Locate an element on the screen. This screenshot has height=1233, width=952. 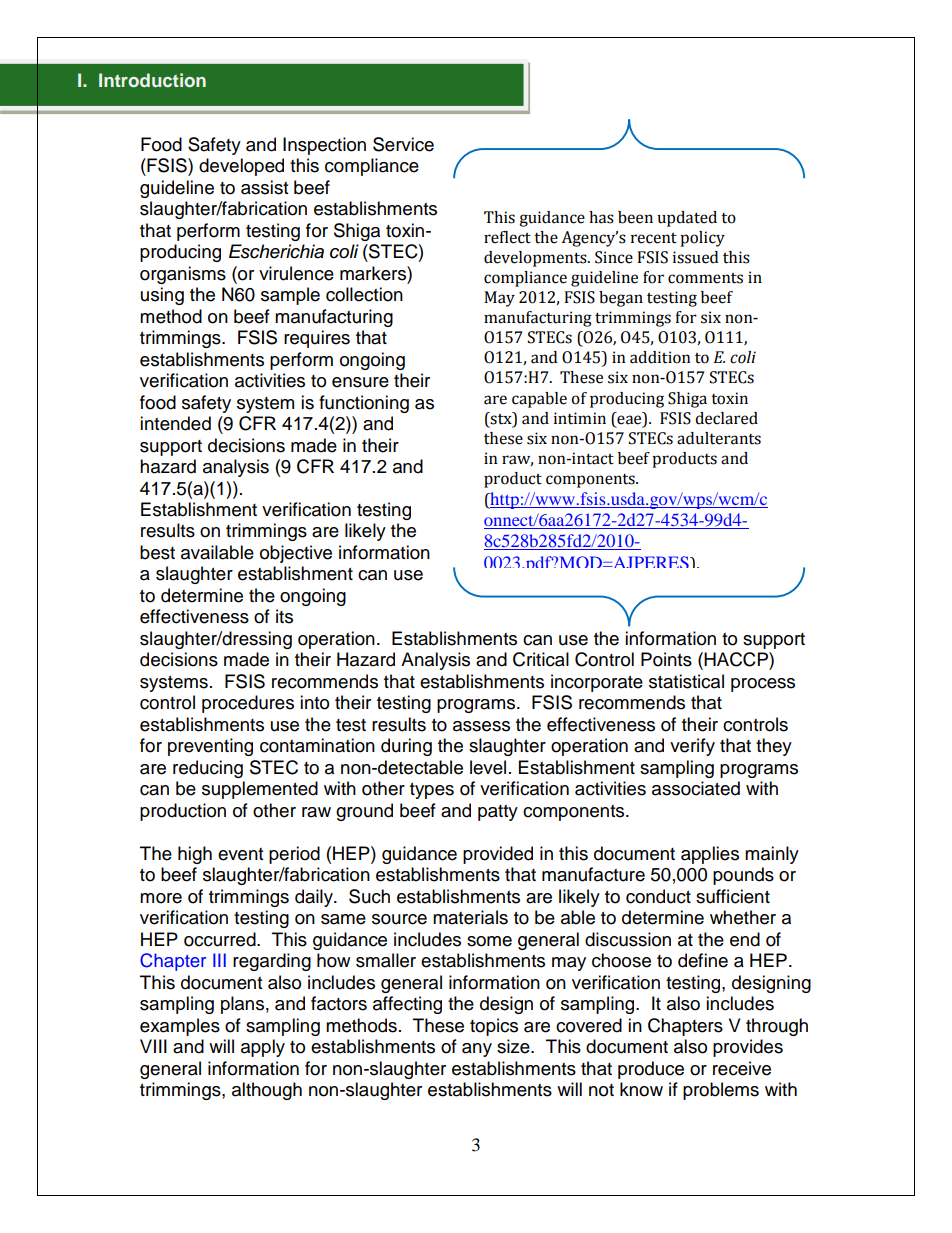
apply is located at coordinates (263, 1048).
